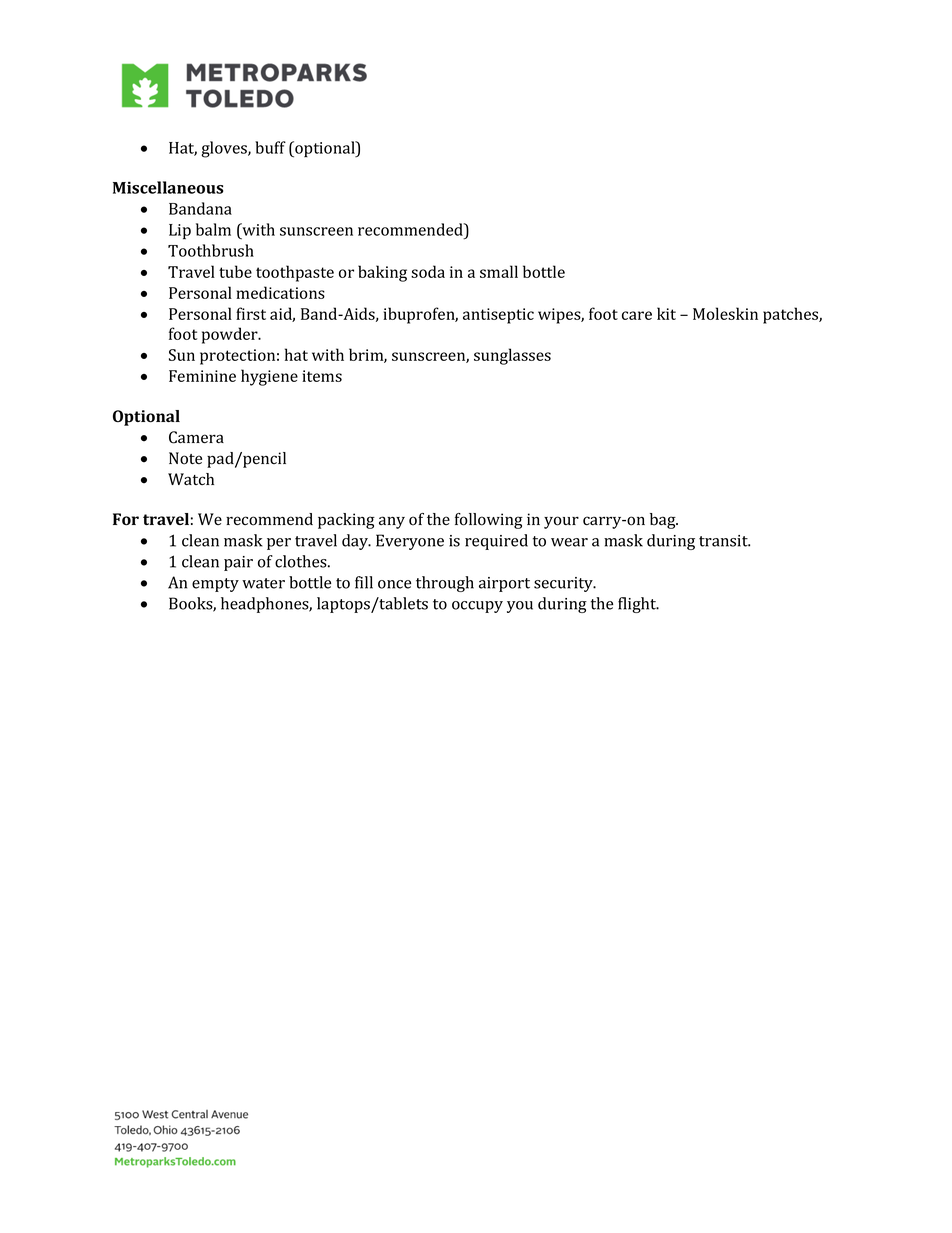 The image size is (952, 1233). What do you see at coordinates (499, 271) in the document?
I see `small` at bounding box center [499, 271].
